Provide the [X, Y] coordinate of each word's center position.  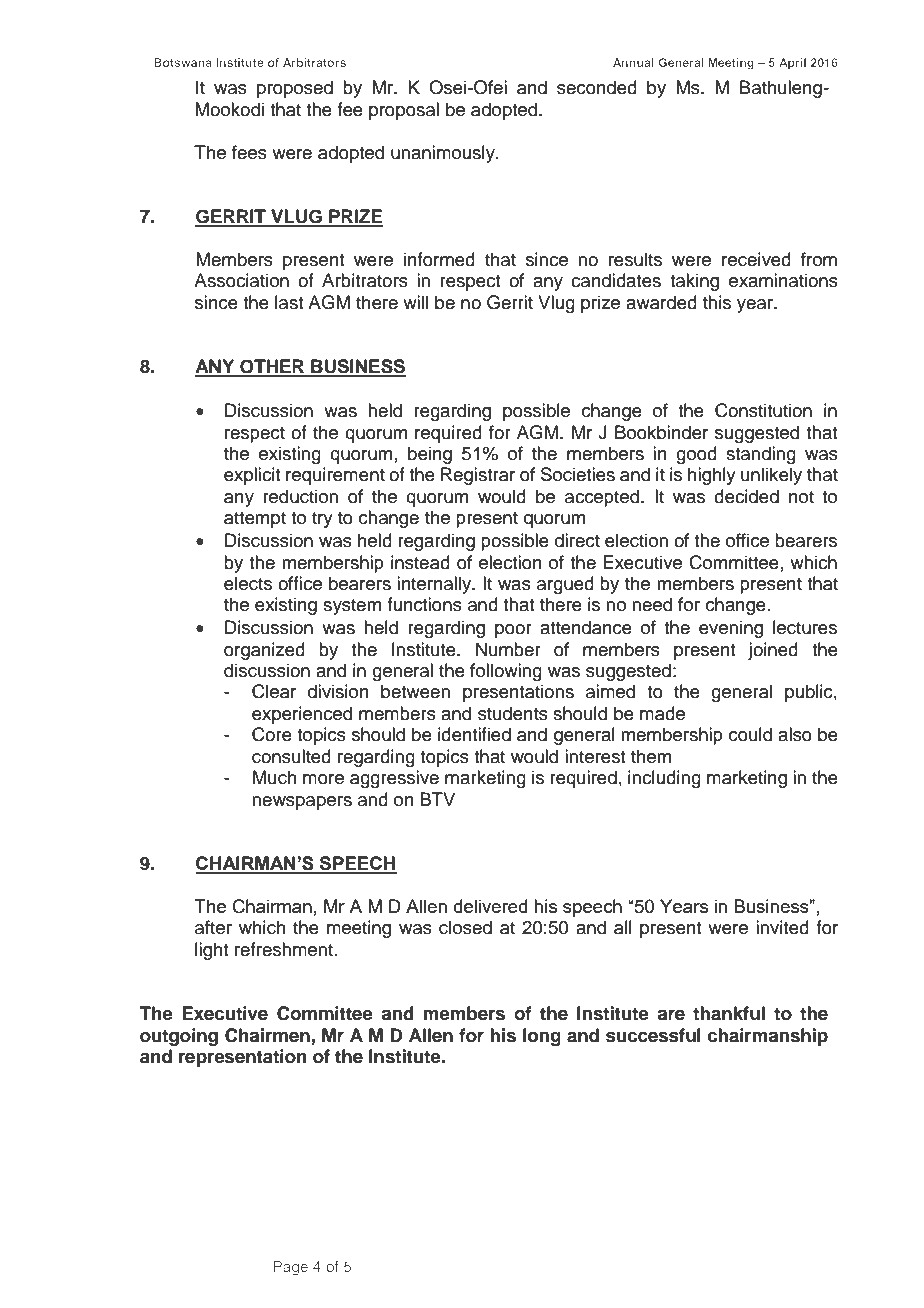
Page [290, 1268]
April [792, 64]
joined [773, 651]
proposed [295, 89]
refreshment [285, 949]
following [506, 672]
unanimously [444, 154]
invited [782, 927]
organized [264, 651]
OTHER [272, 367]
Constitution [763, 410]
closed [465, 927]
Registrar [478, 476]
